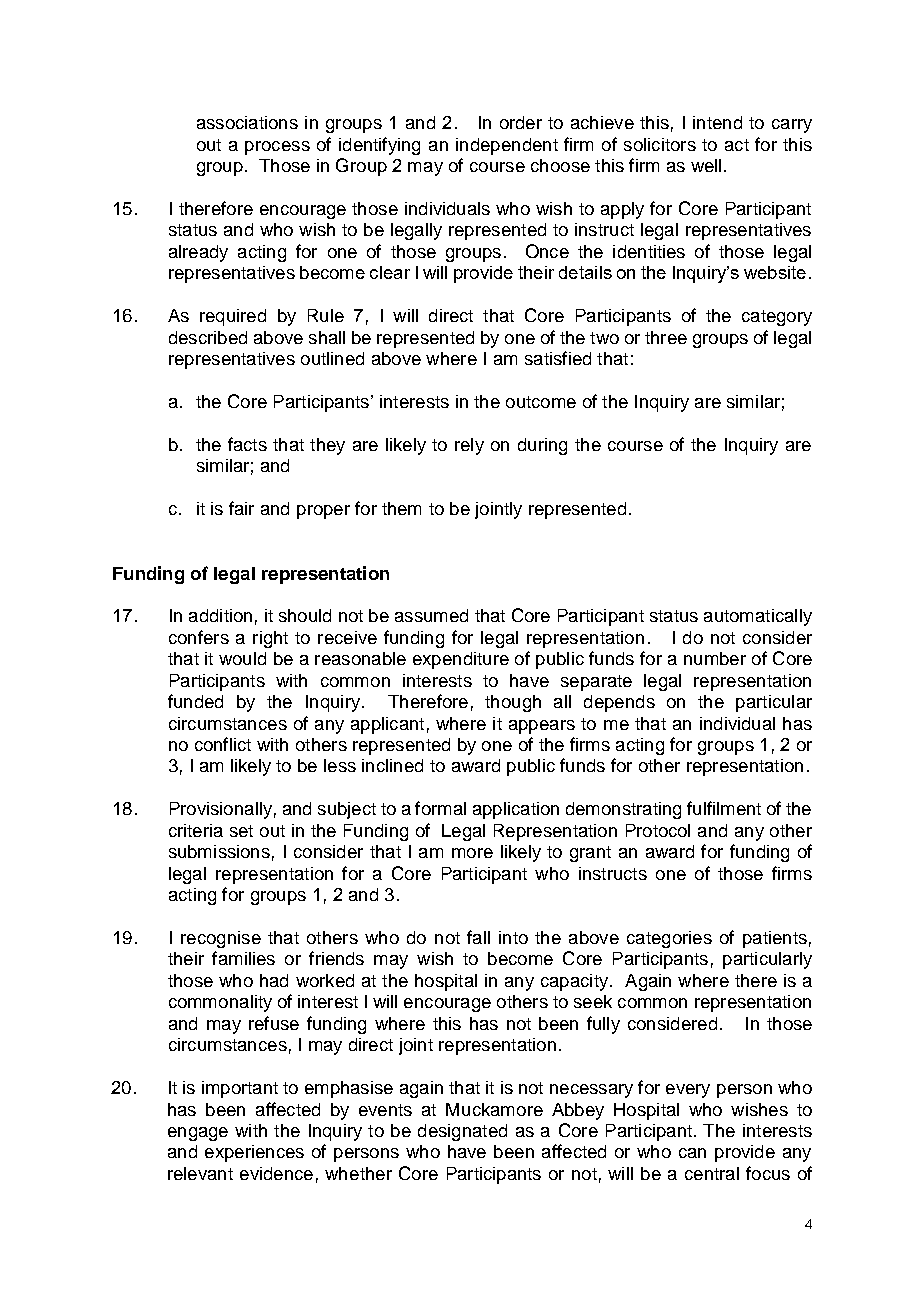 The image size is (924, 1308). Describe the element at coordinates (254, 1153) in the screenshot. I see `experiences` at that location.
